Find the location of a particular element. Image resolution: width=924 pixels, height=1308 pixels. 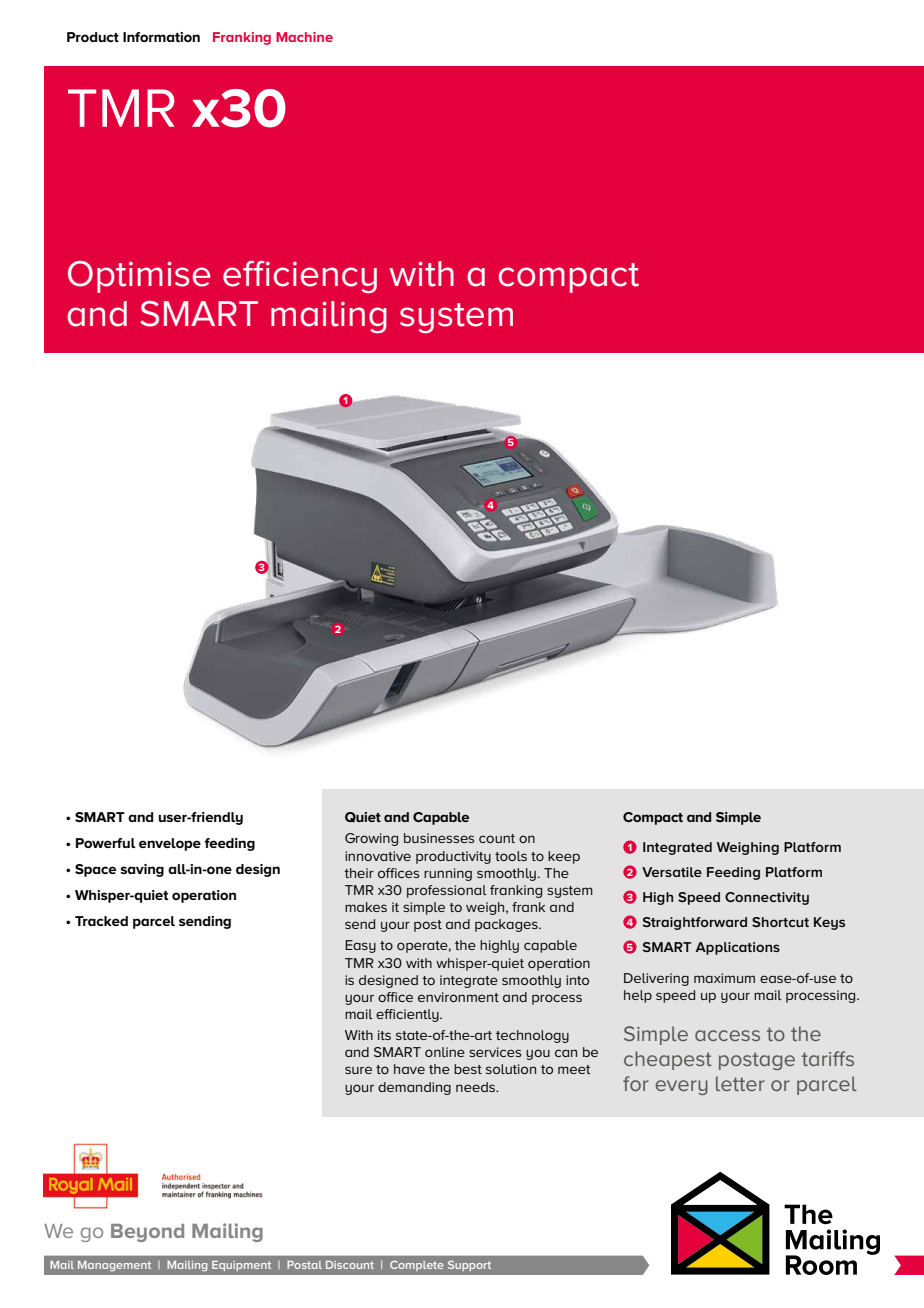

Machine is located at coordinates (304, 37).
